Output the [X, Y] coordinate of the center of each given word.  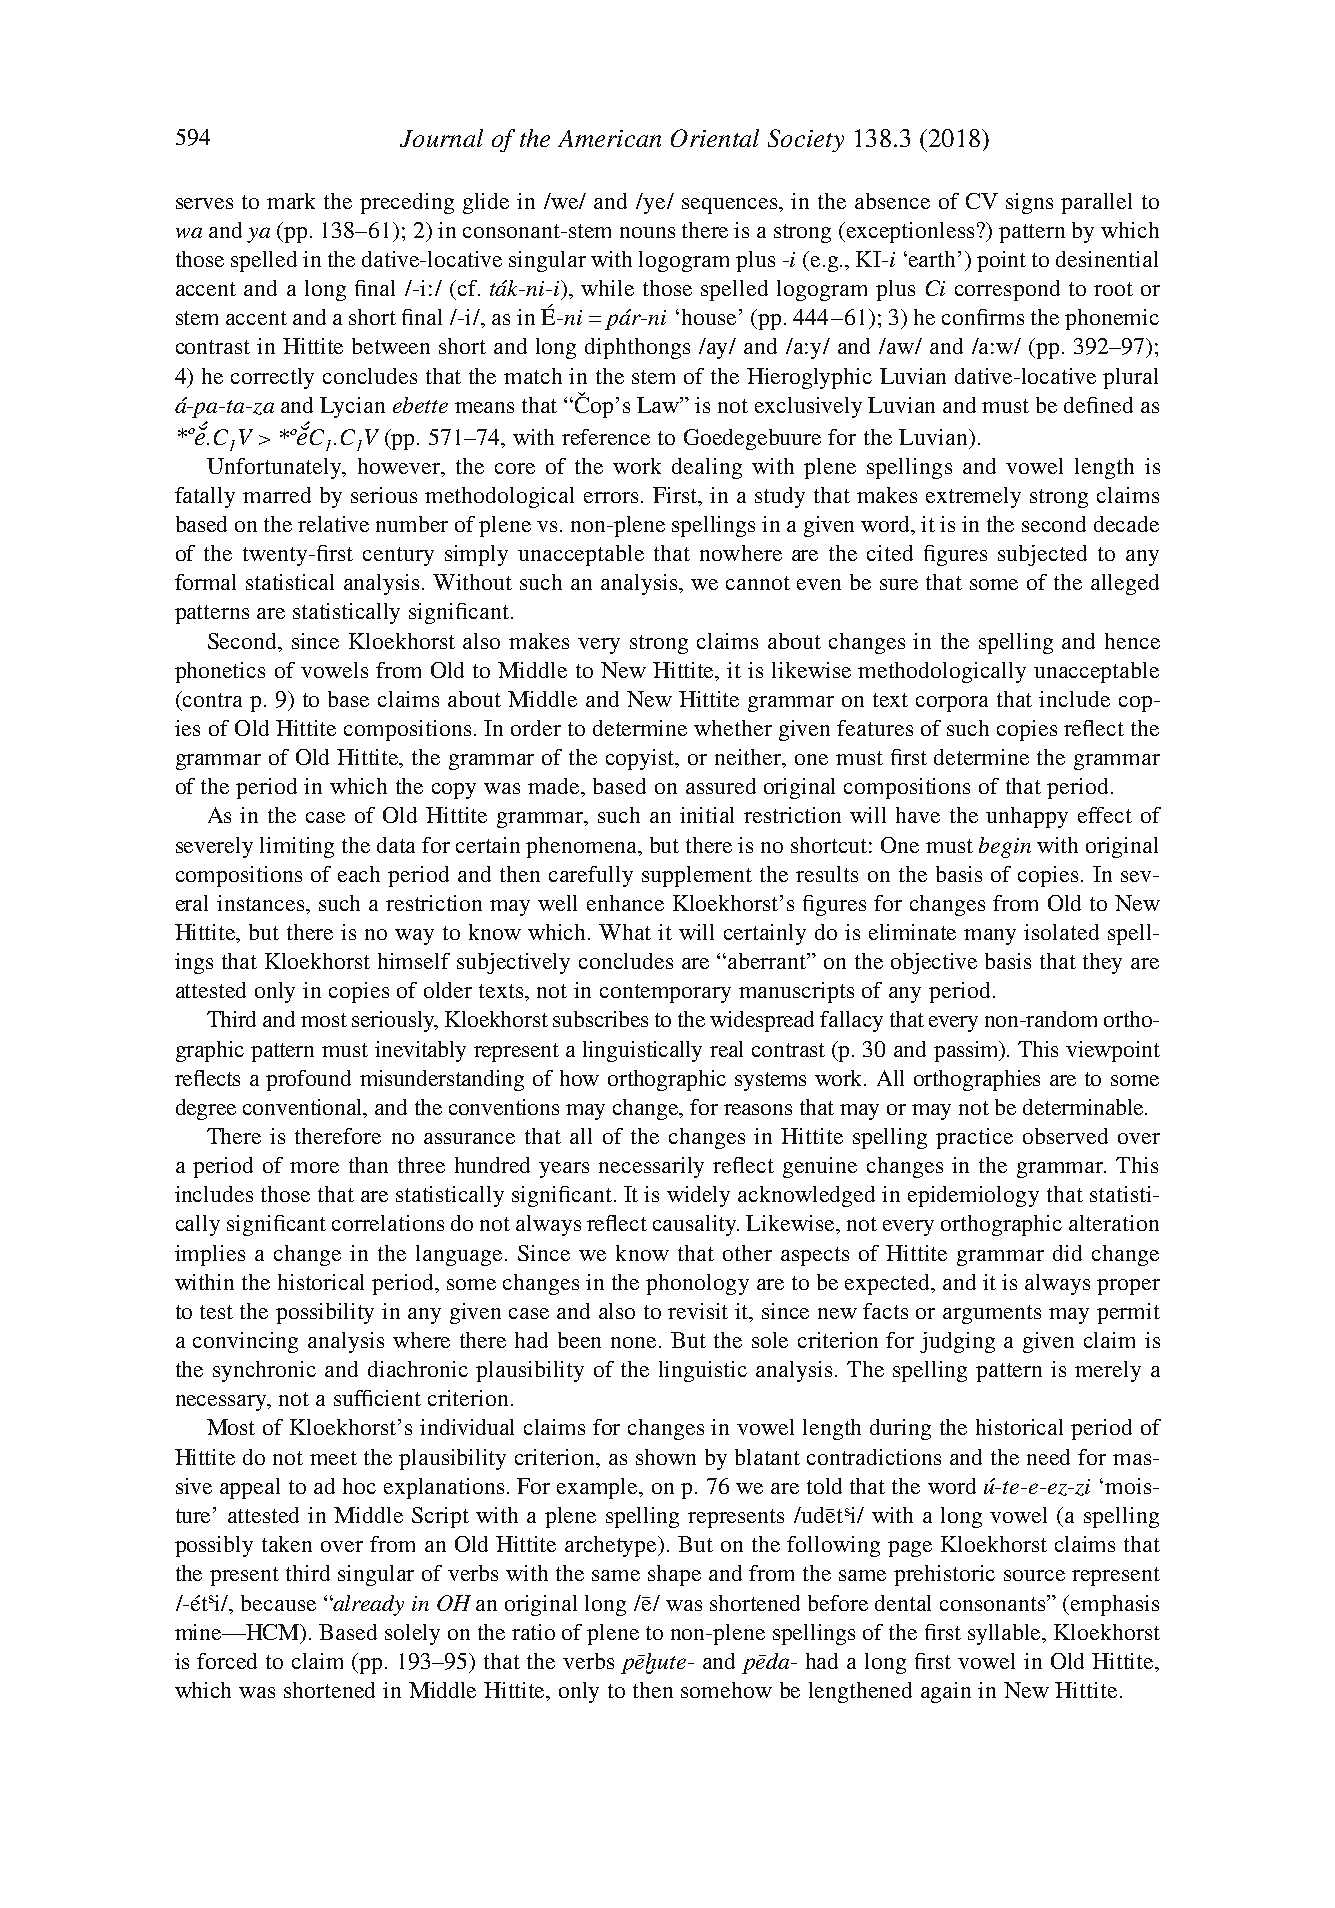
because [278, 1603]
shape [674, 1575]
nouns [647, 232]
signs [1029, 203]
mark [291, 201]
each [359, 874]
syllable [1006, 1634]
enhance [625, 903]
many [990, 937]
